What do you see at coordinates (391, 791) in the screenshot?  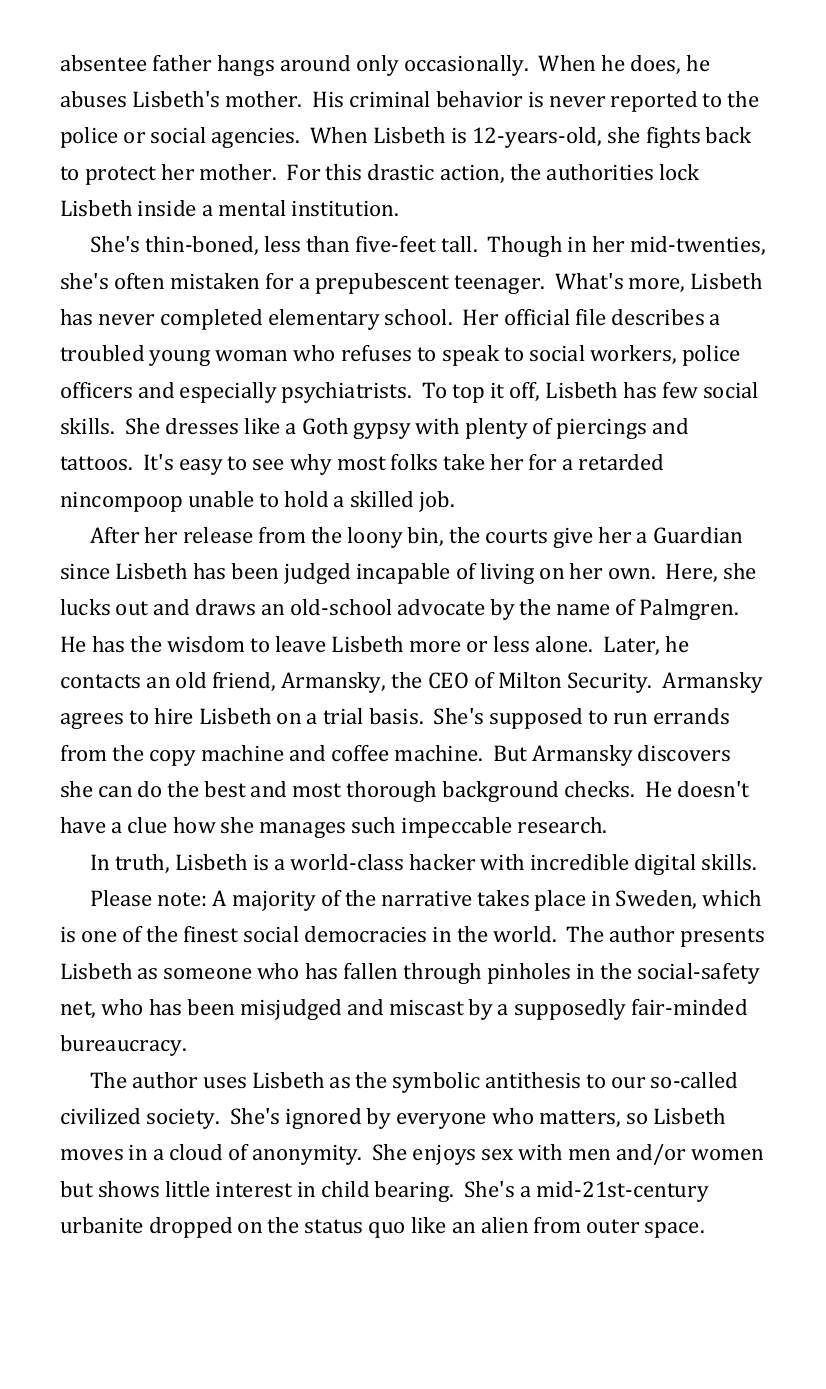 I see `thorough` at bounding box center [391, 791].
